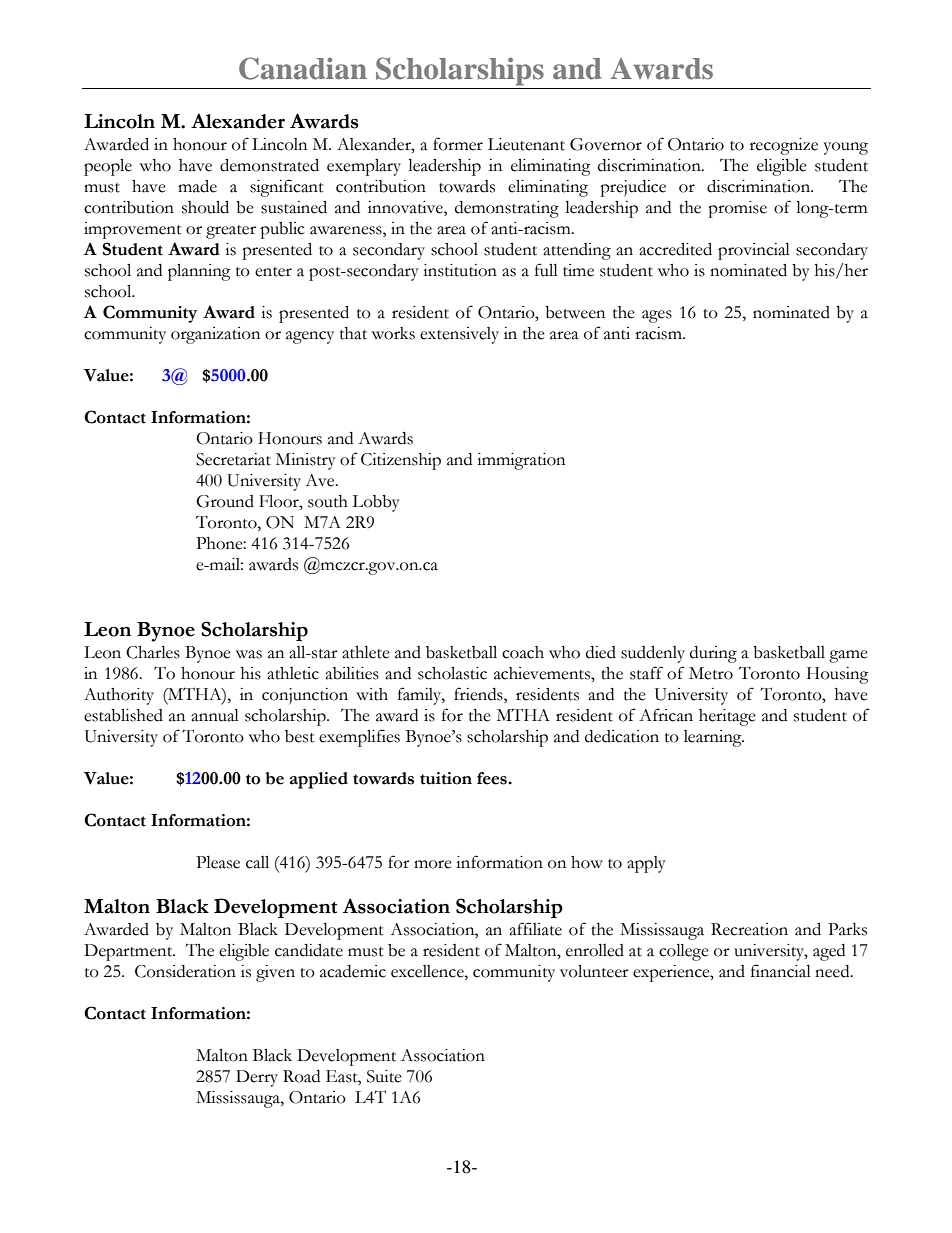 This screenshot has height=1233, width=952. What do you see at coordinates (493, 778) in the screenshot?
I see `fees` at bounding box center [493, 778].
